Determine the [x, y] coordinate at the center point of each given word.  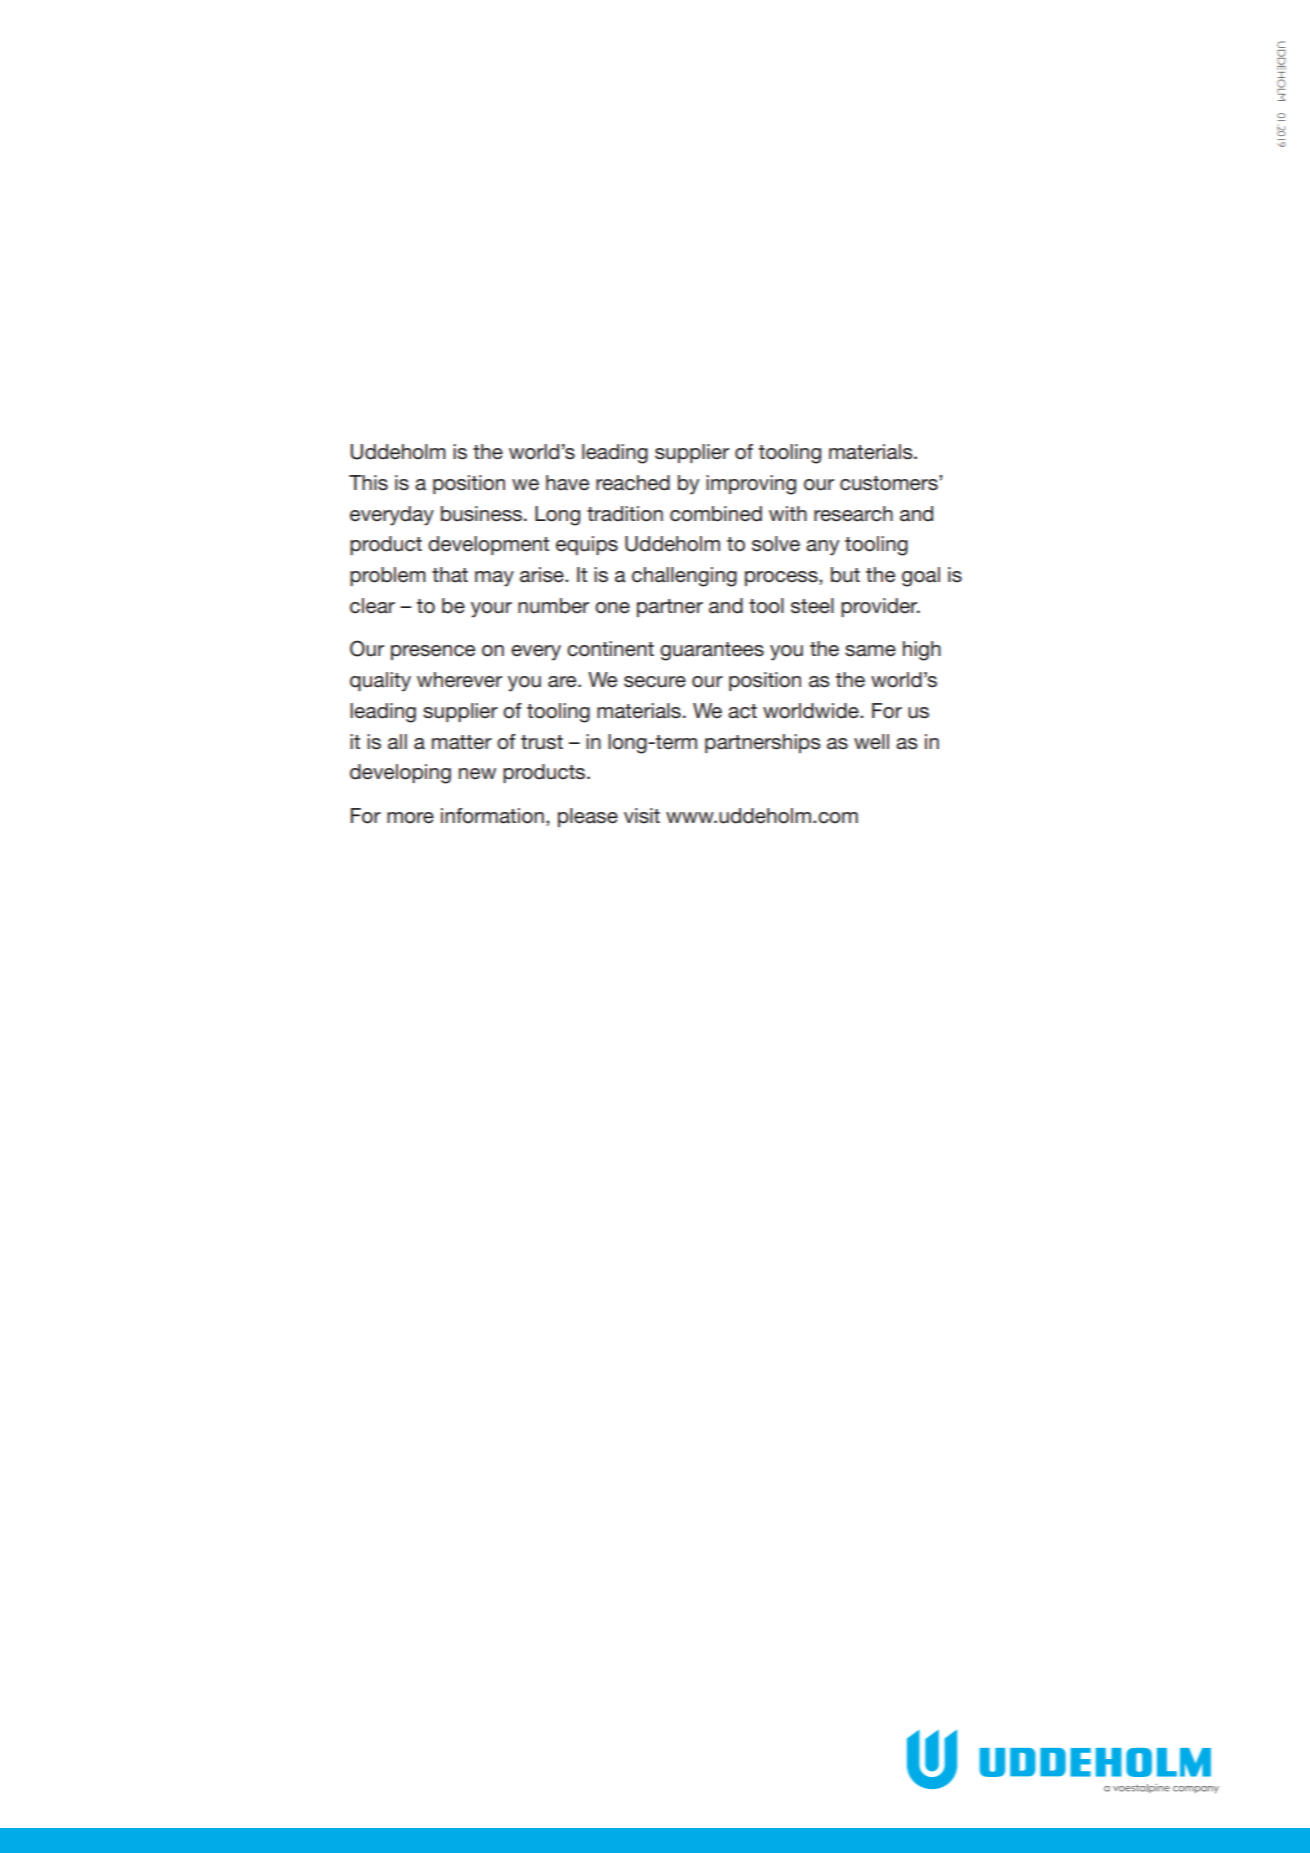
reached [633, 483]
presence [433, 652]
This [368, 483]
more [410, 818]
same [870, 651]
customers [890, 483]
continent [610, 649]
